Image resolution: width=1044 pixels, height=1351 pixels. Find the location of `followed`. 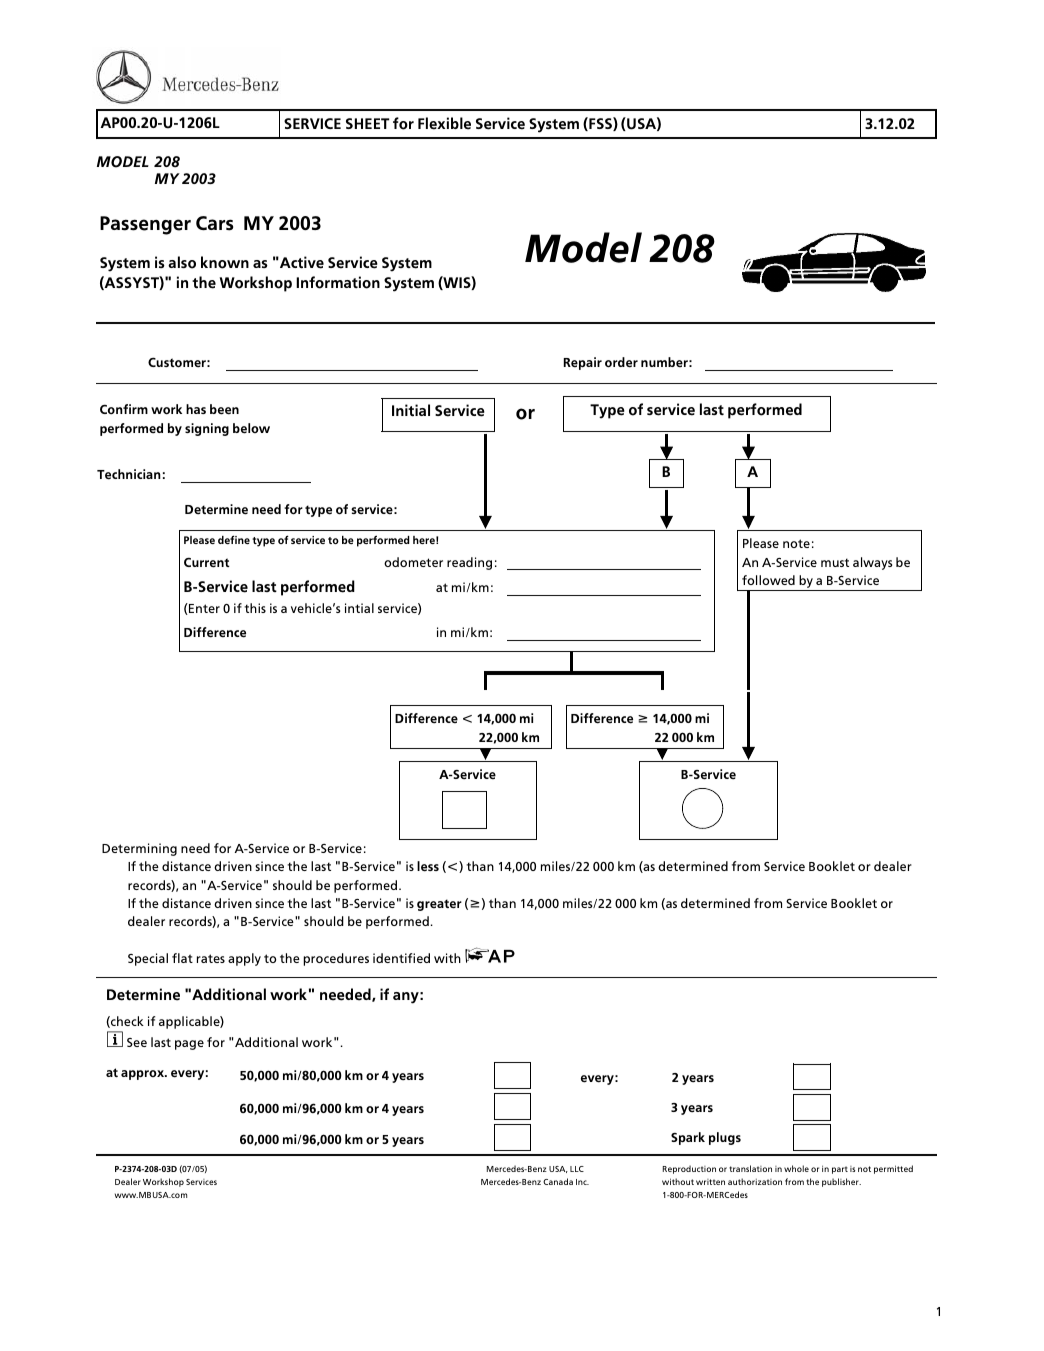

followed is located at coordinates (768, 580).
